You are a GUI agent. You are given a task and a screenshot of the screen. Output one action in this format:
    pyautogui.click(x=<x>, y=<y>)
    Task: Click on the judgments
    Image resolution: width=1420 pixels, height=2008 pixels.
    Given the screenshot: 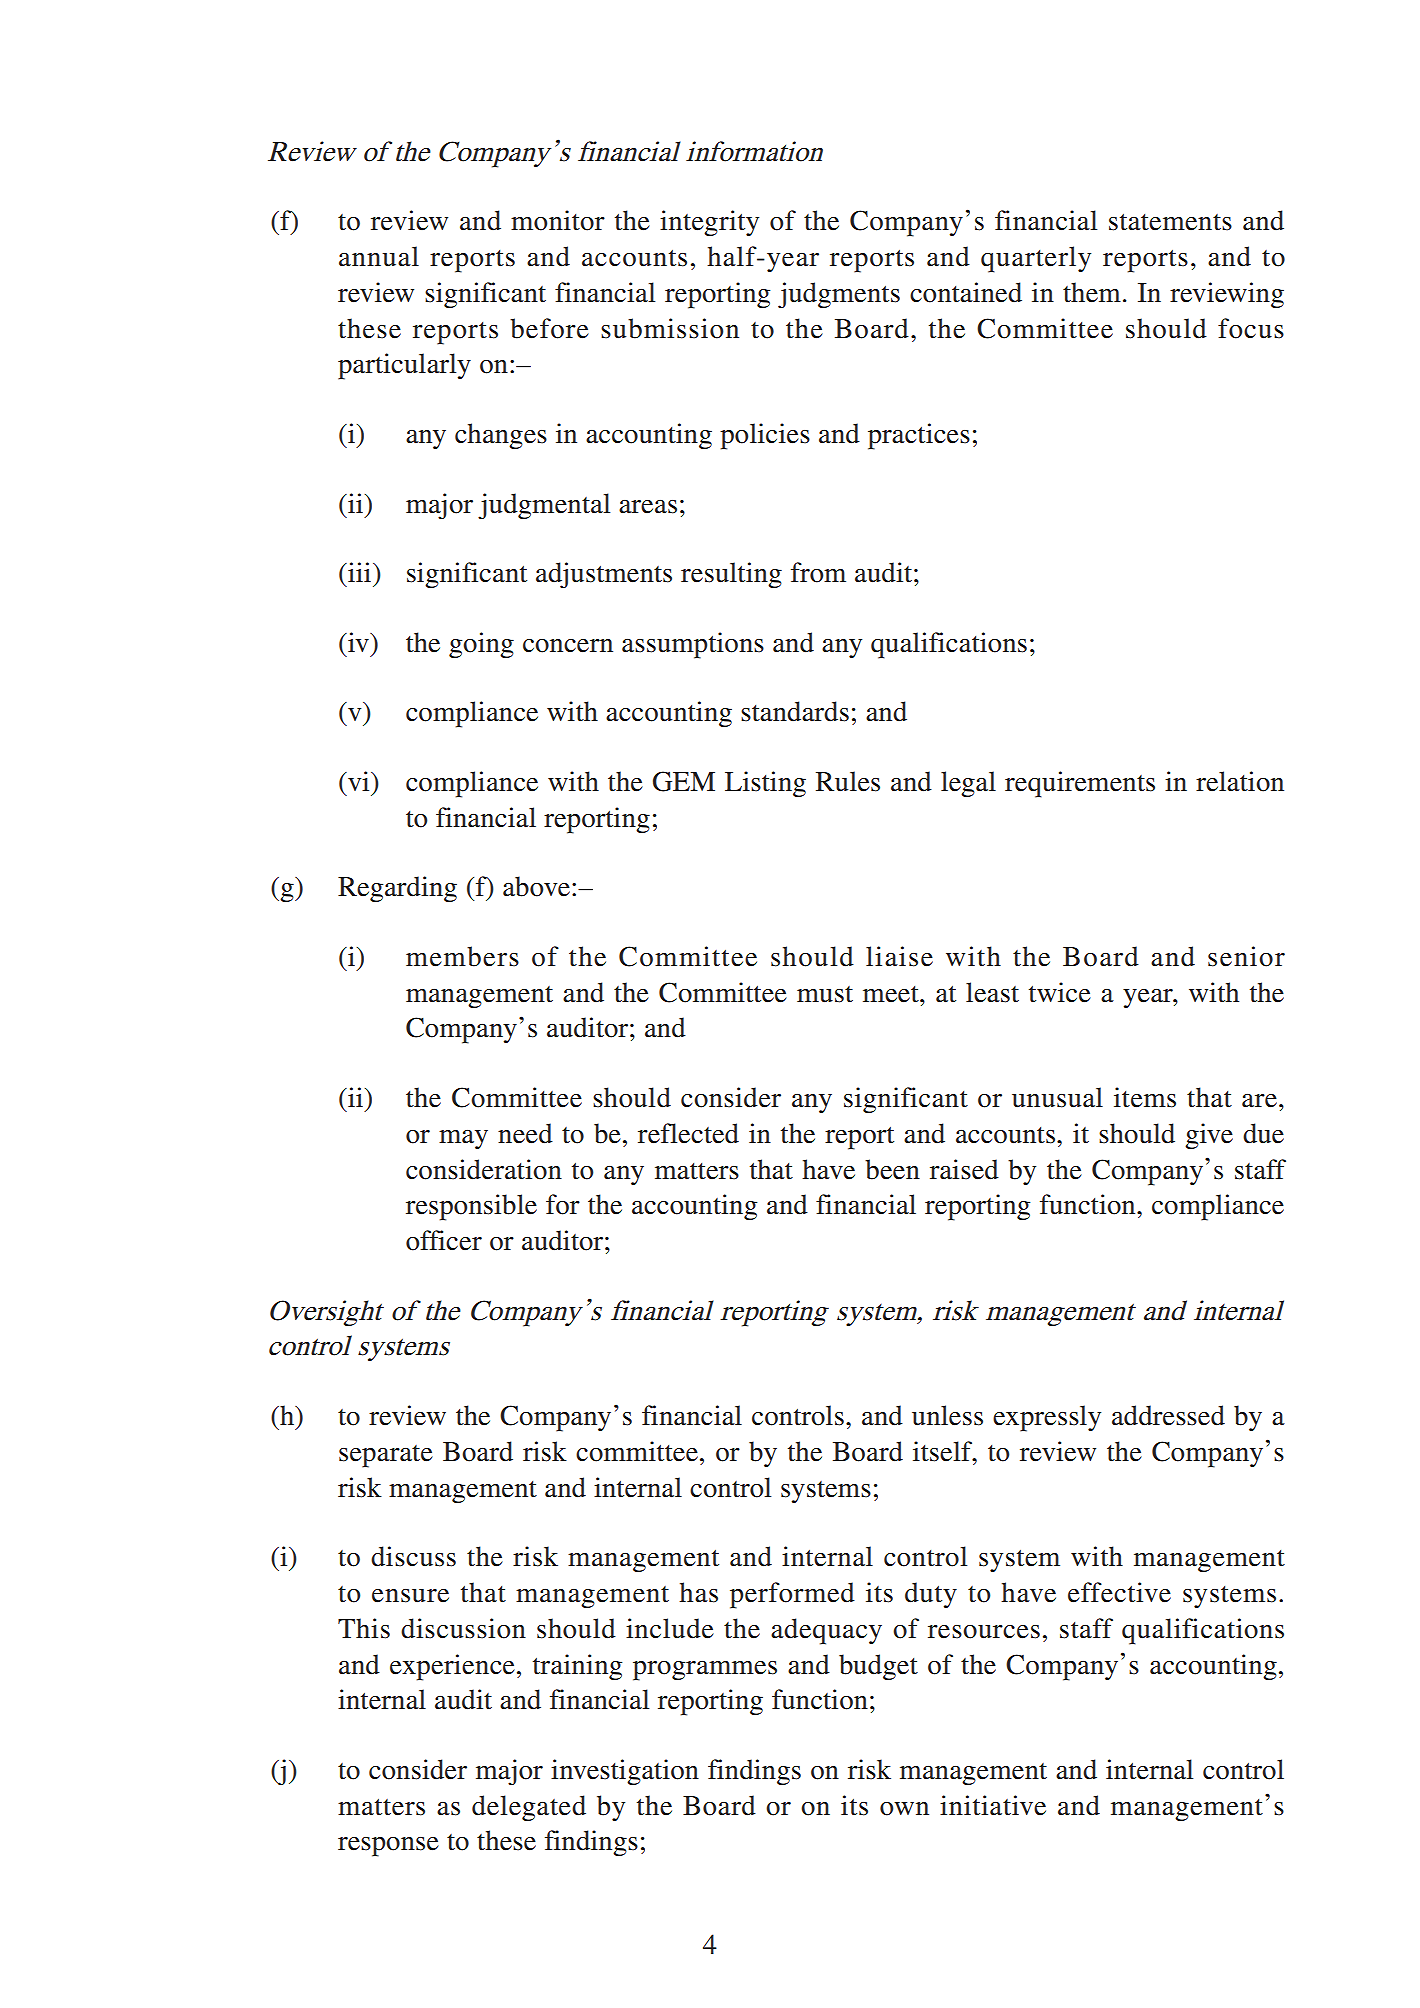 What is the action you would take?
    pyautogui.click(x=839, y=295)
